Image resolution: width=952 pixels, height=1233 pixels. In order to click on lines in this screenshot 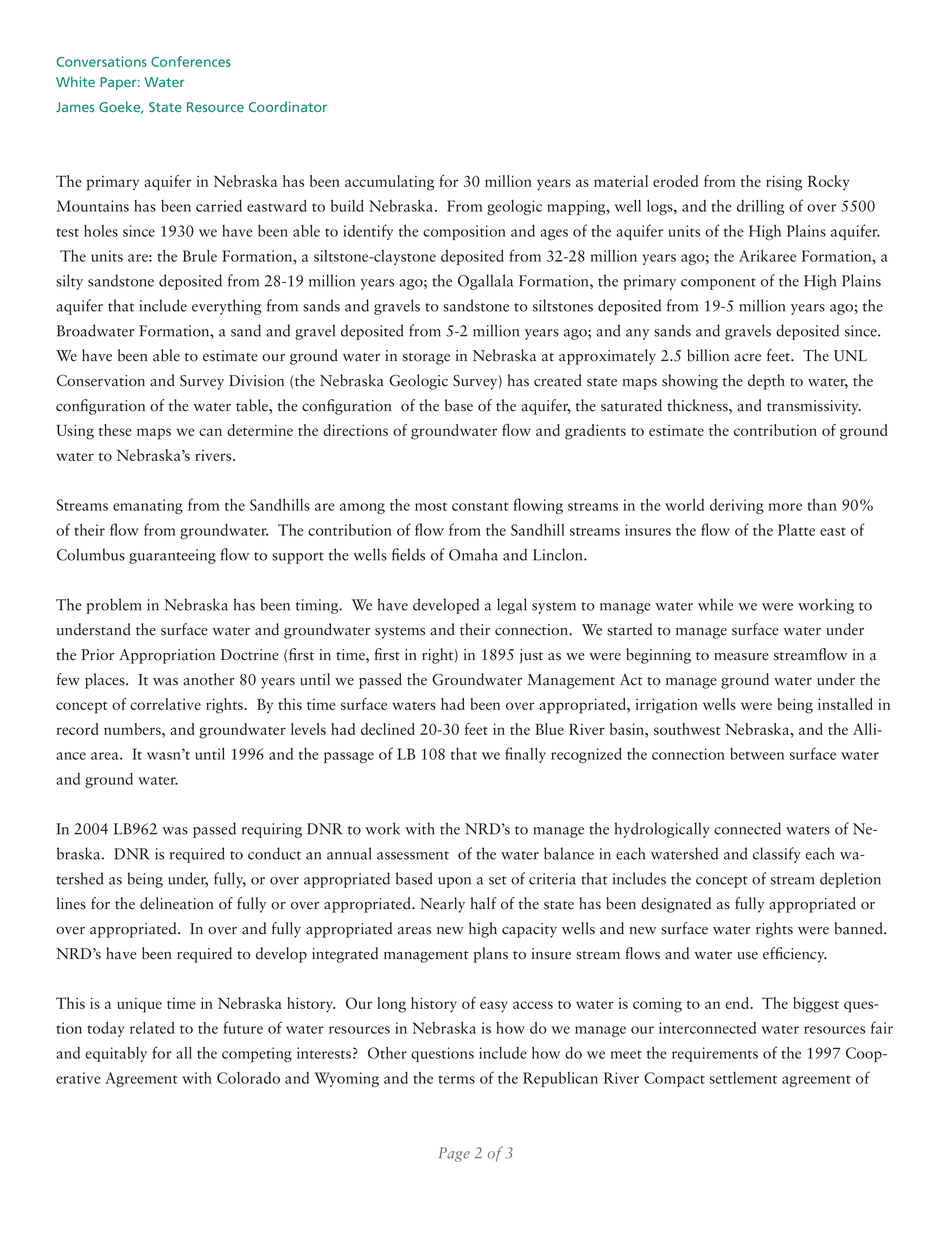, I will do `click(71, 903)`.
